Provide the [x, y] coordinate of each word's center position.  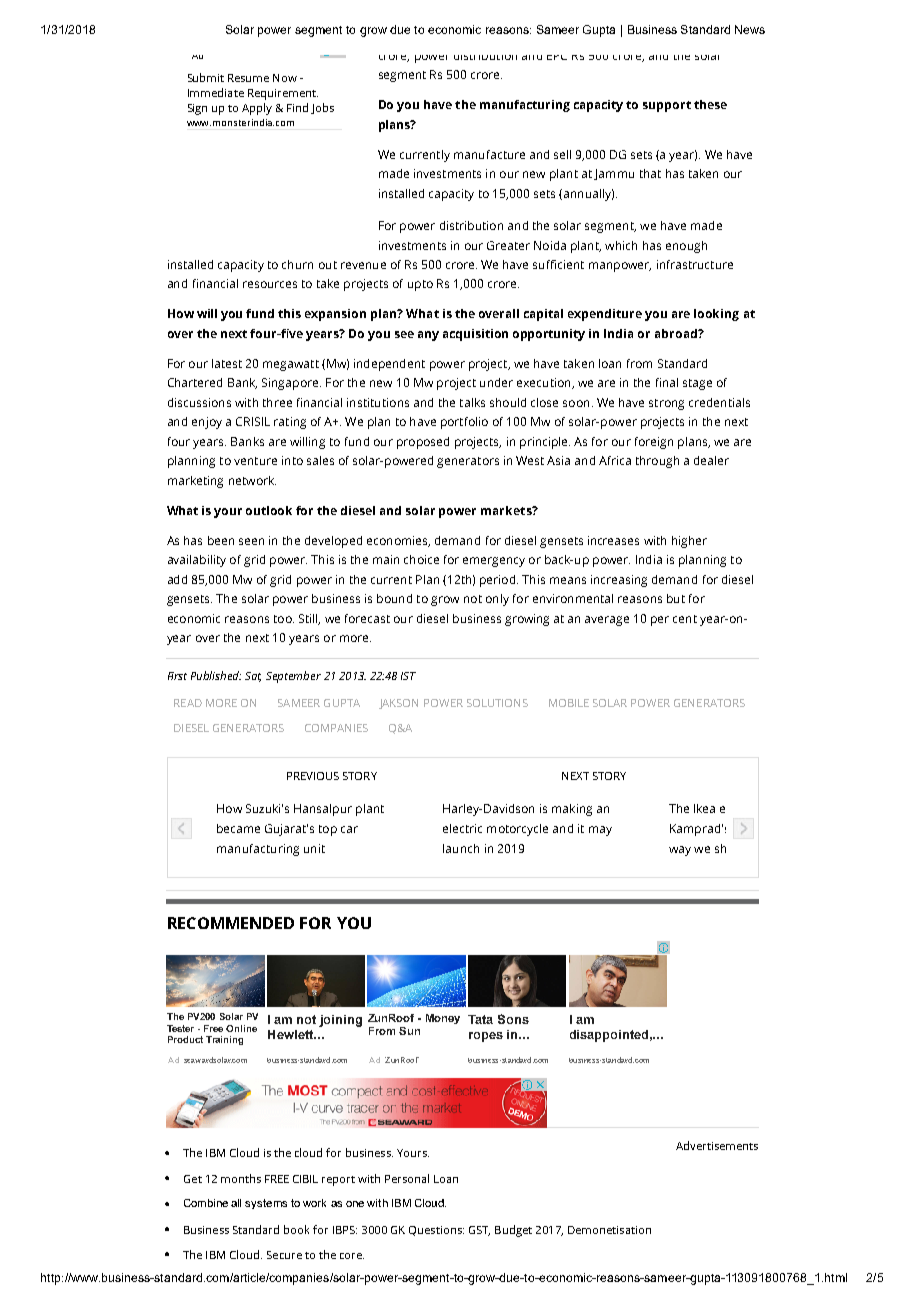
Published [216, 675]
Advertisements [717, 1145]
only [497, 600]
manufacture [489, 154]
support [667, 106]
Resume [248, 78]
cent [685, 619]
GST [479, 1231]
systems [266, 1204]
